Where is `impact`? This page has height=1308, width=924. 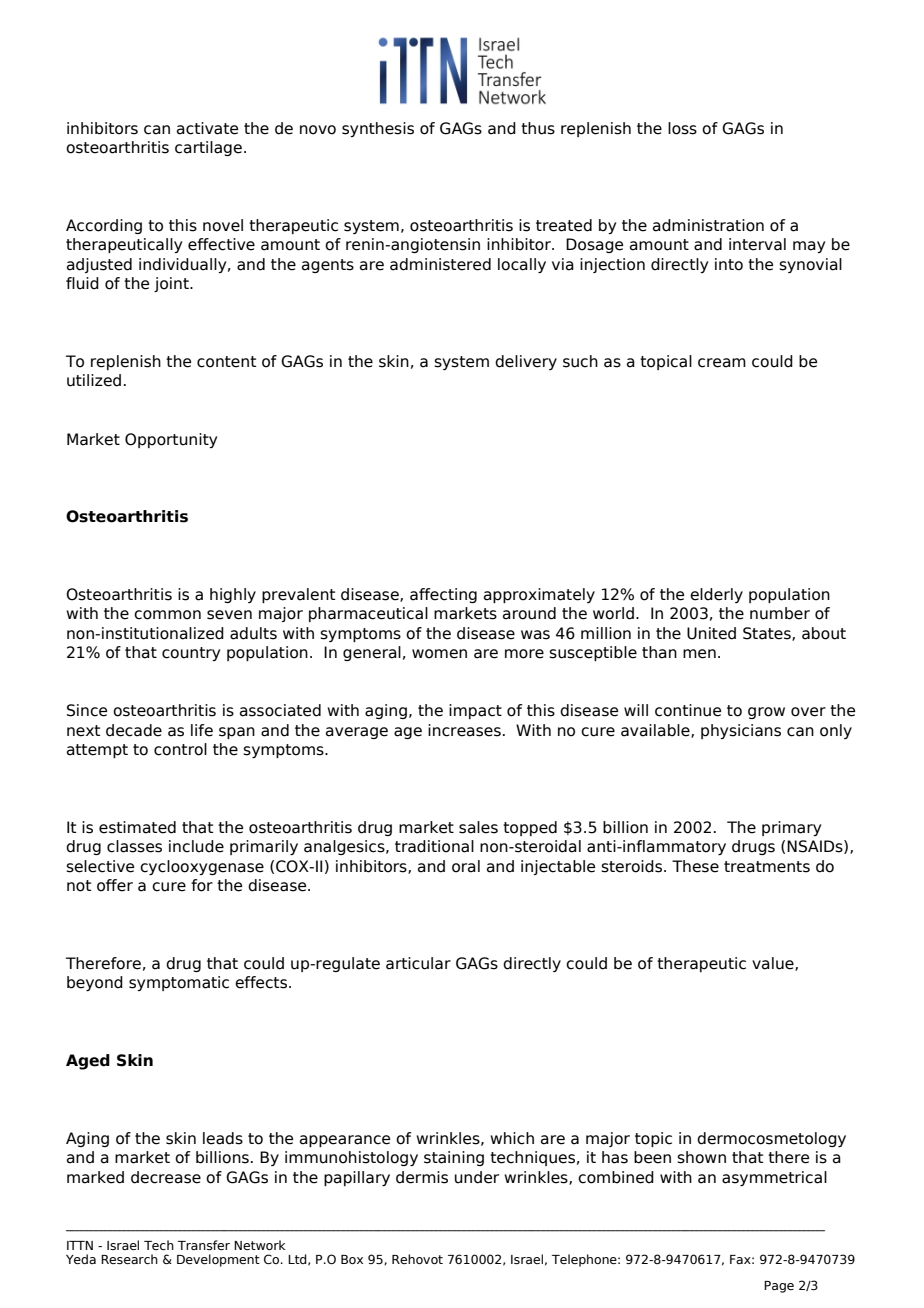
impact is located at coordinates (475, 711).
